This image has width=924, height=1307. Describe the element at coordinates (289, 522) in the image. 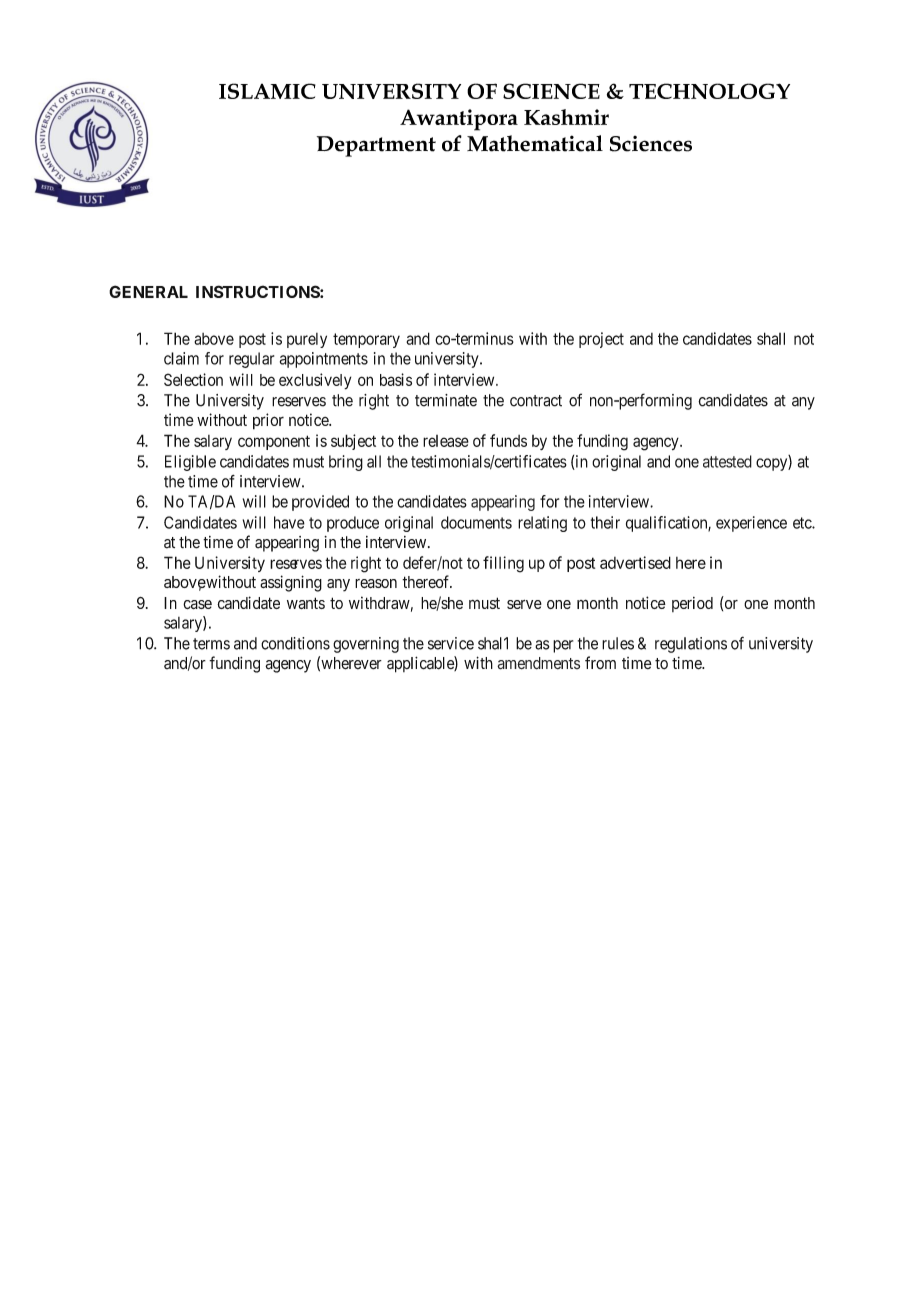

I see `have` at that location.
